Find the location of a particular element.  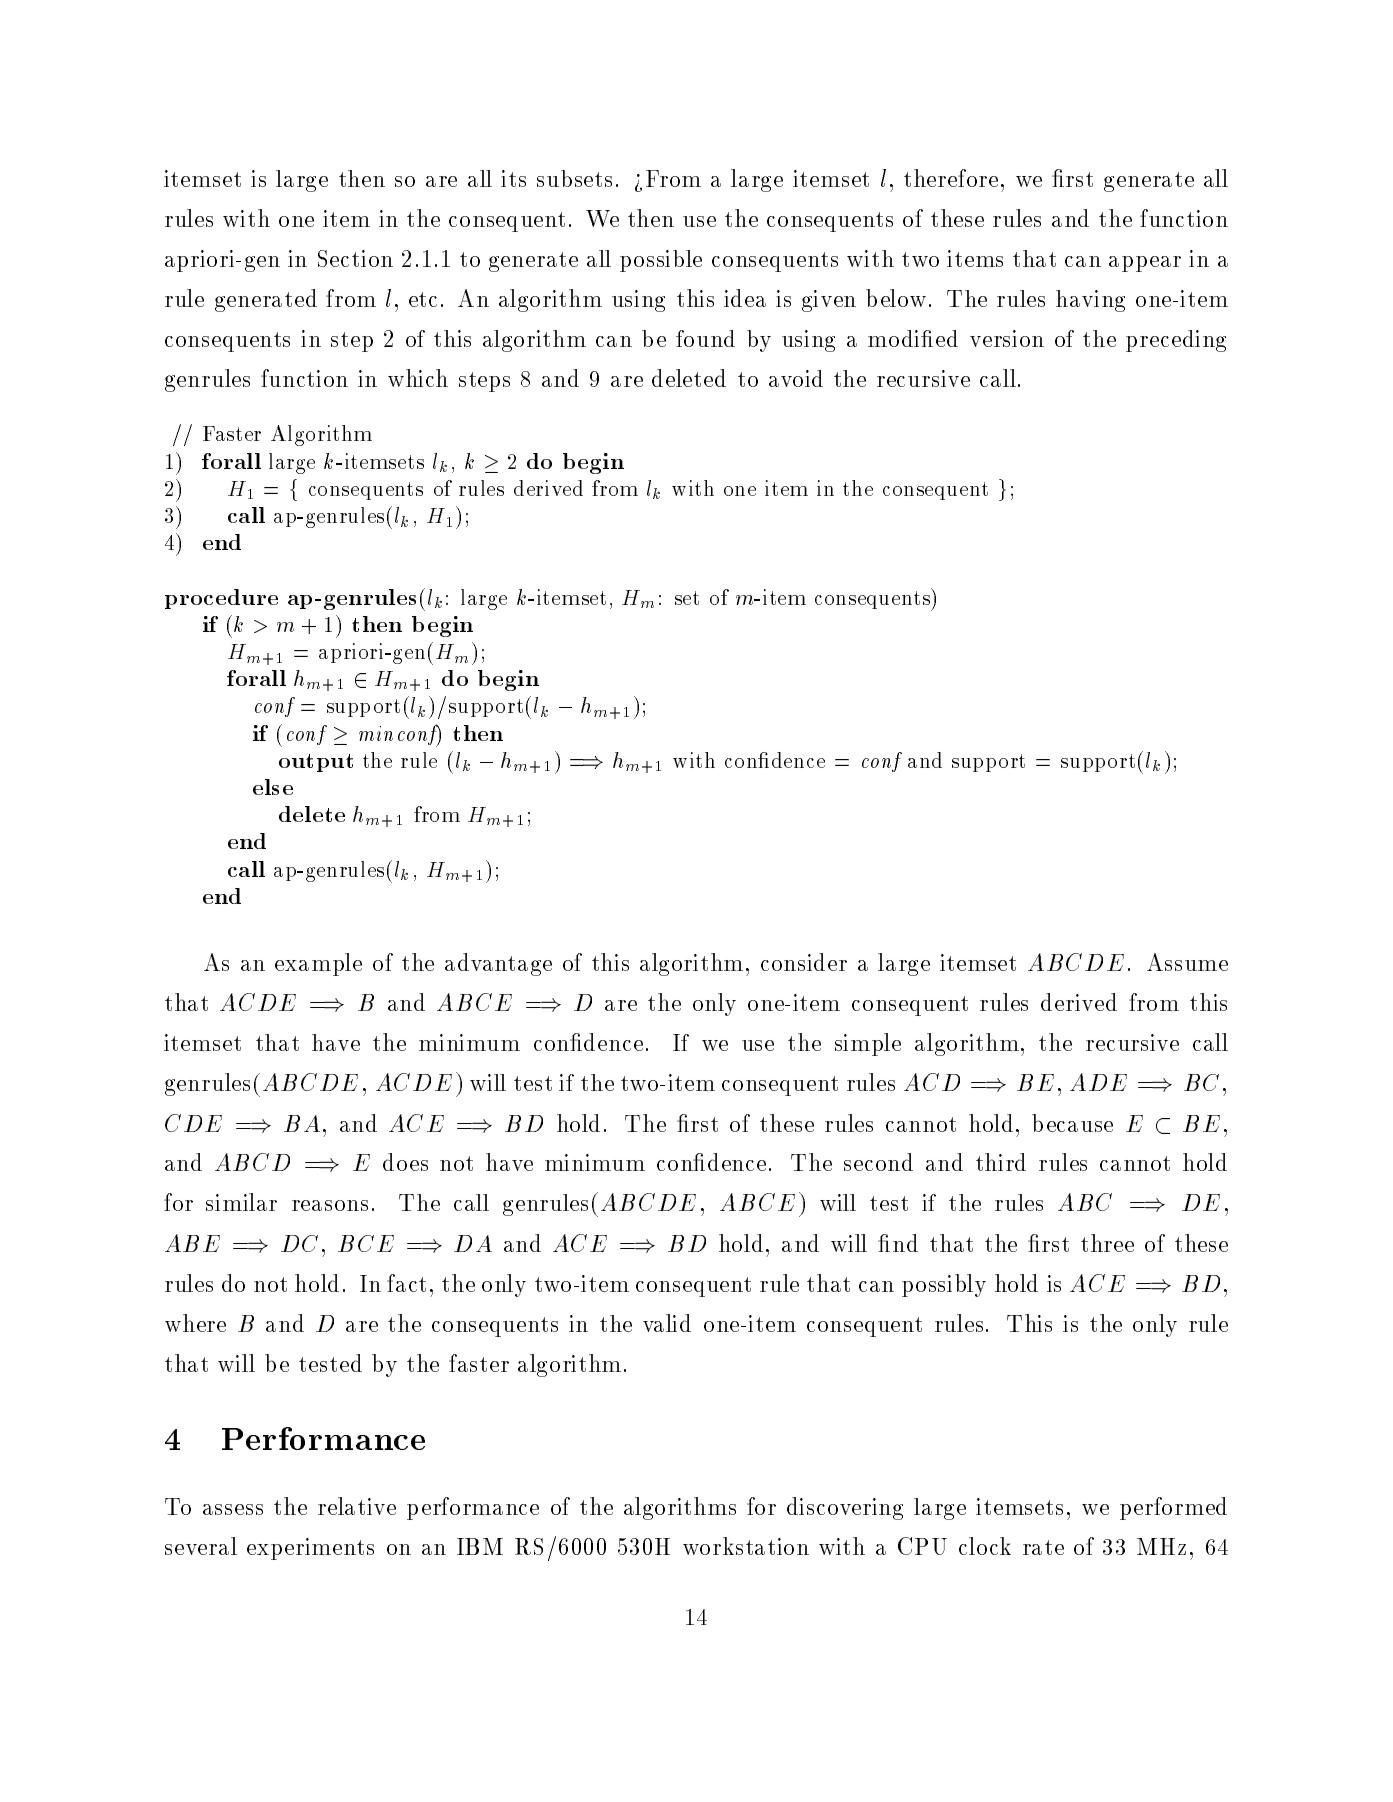

appear is located at coordinates (1145, 264).
